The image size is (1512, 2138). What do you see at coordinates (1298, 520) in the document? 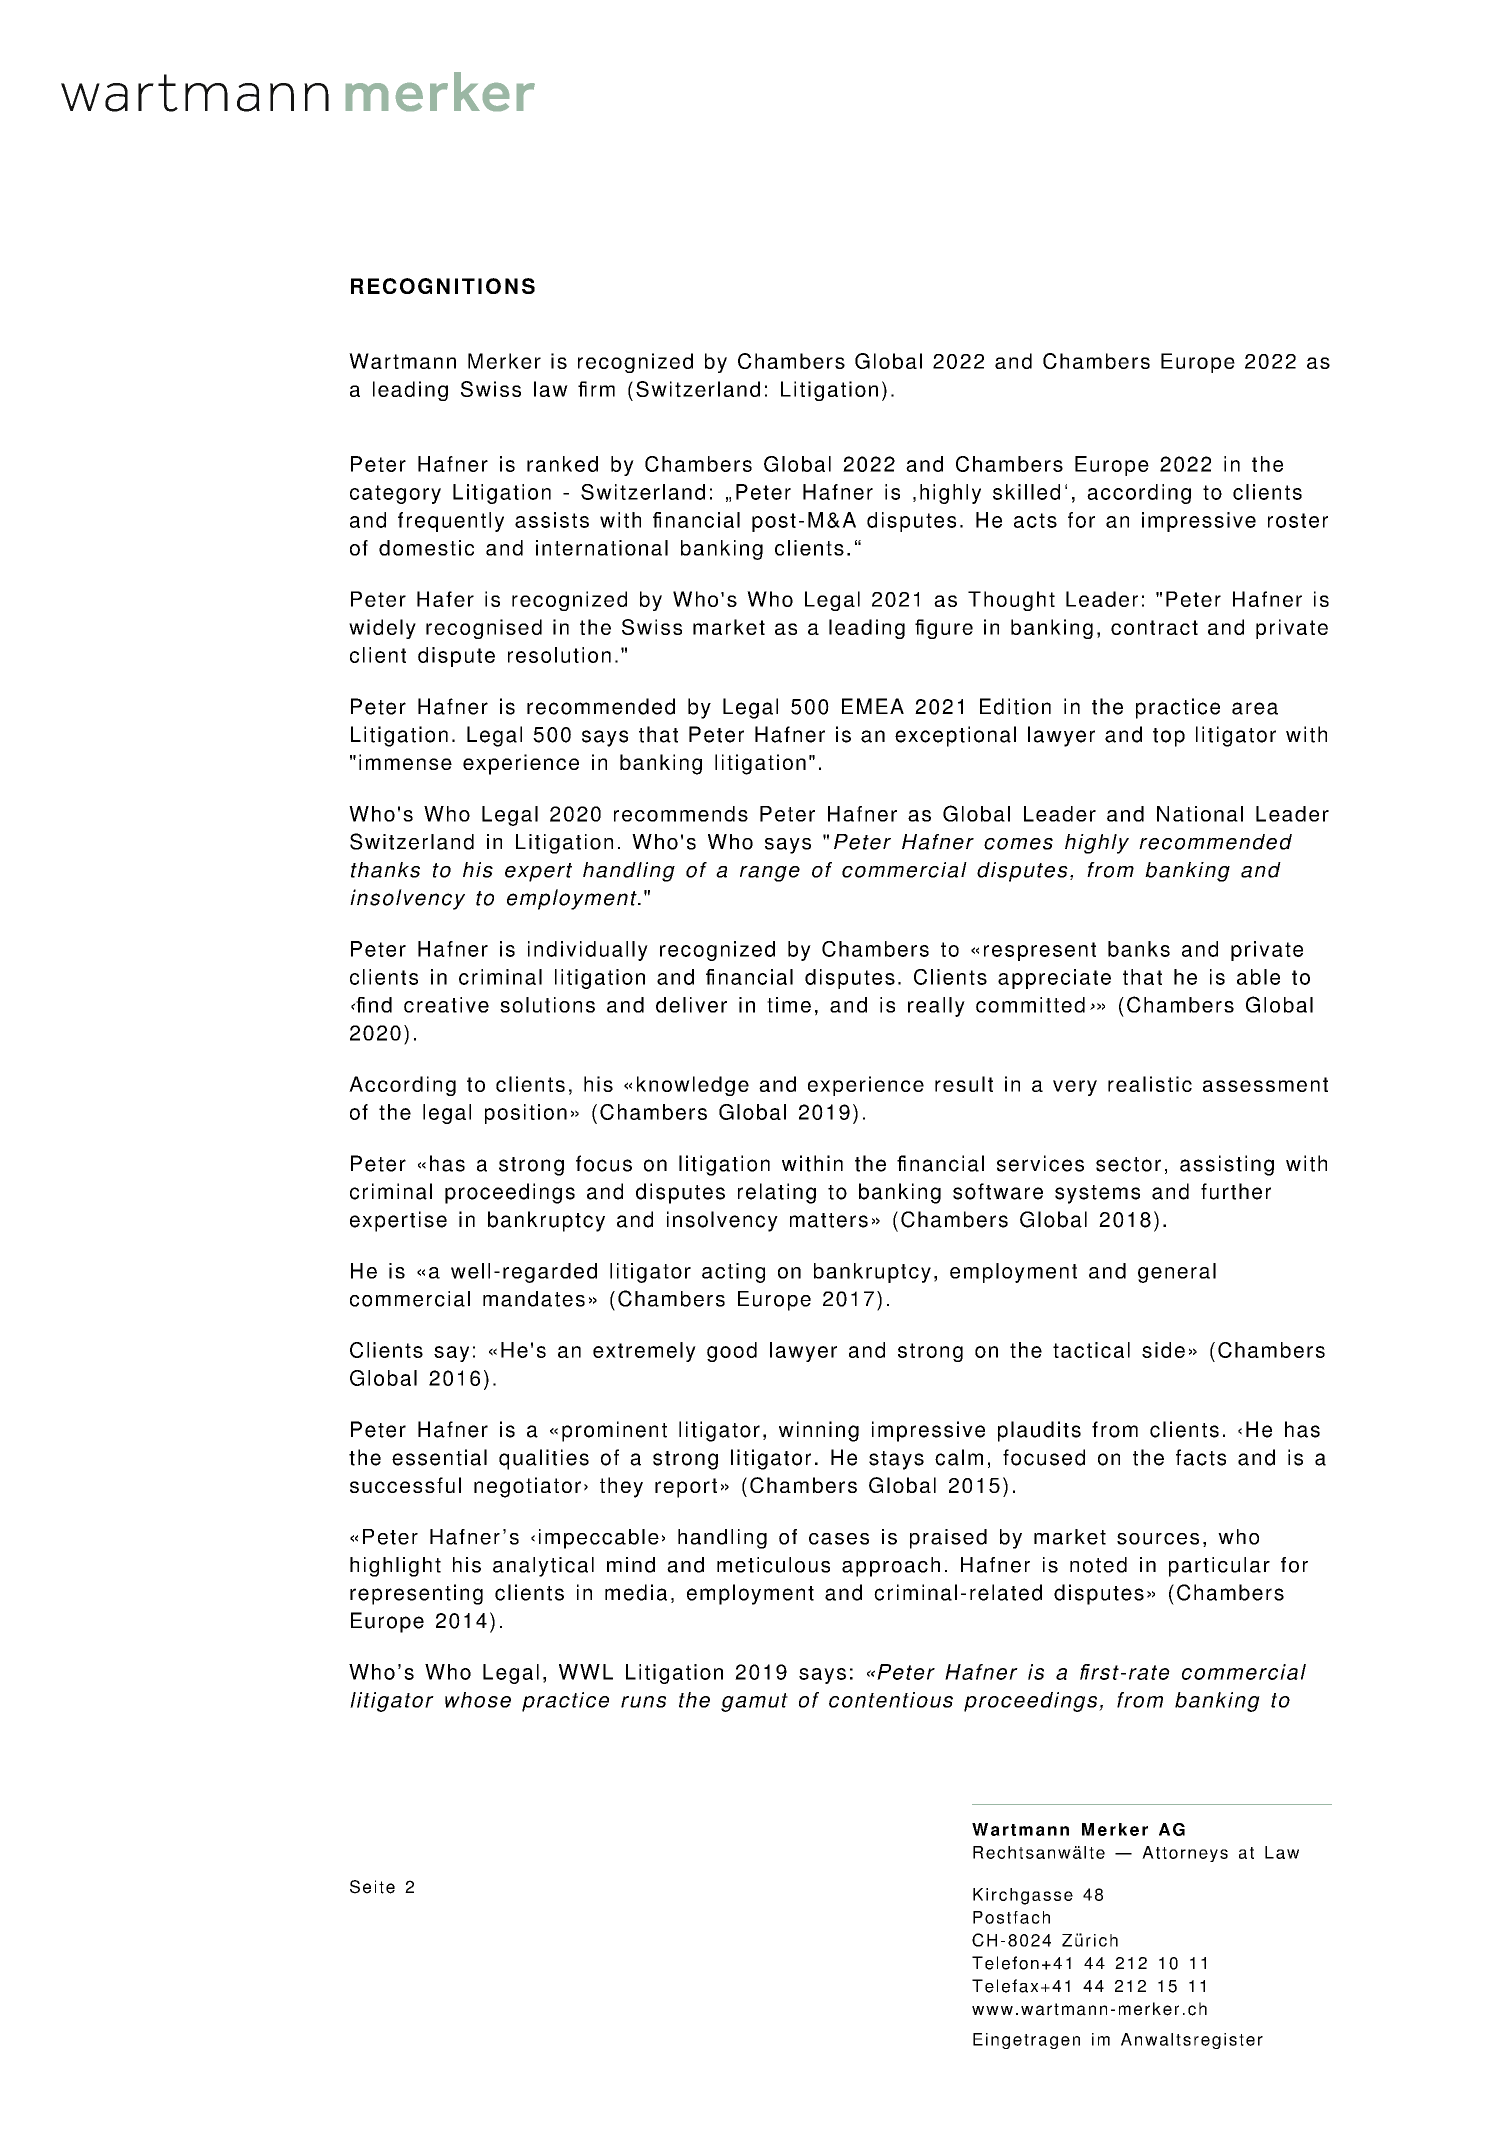
I see `roster` at bounding box center [1298, 520].
